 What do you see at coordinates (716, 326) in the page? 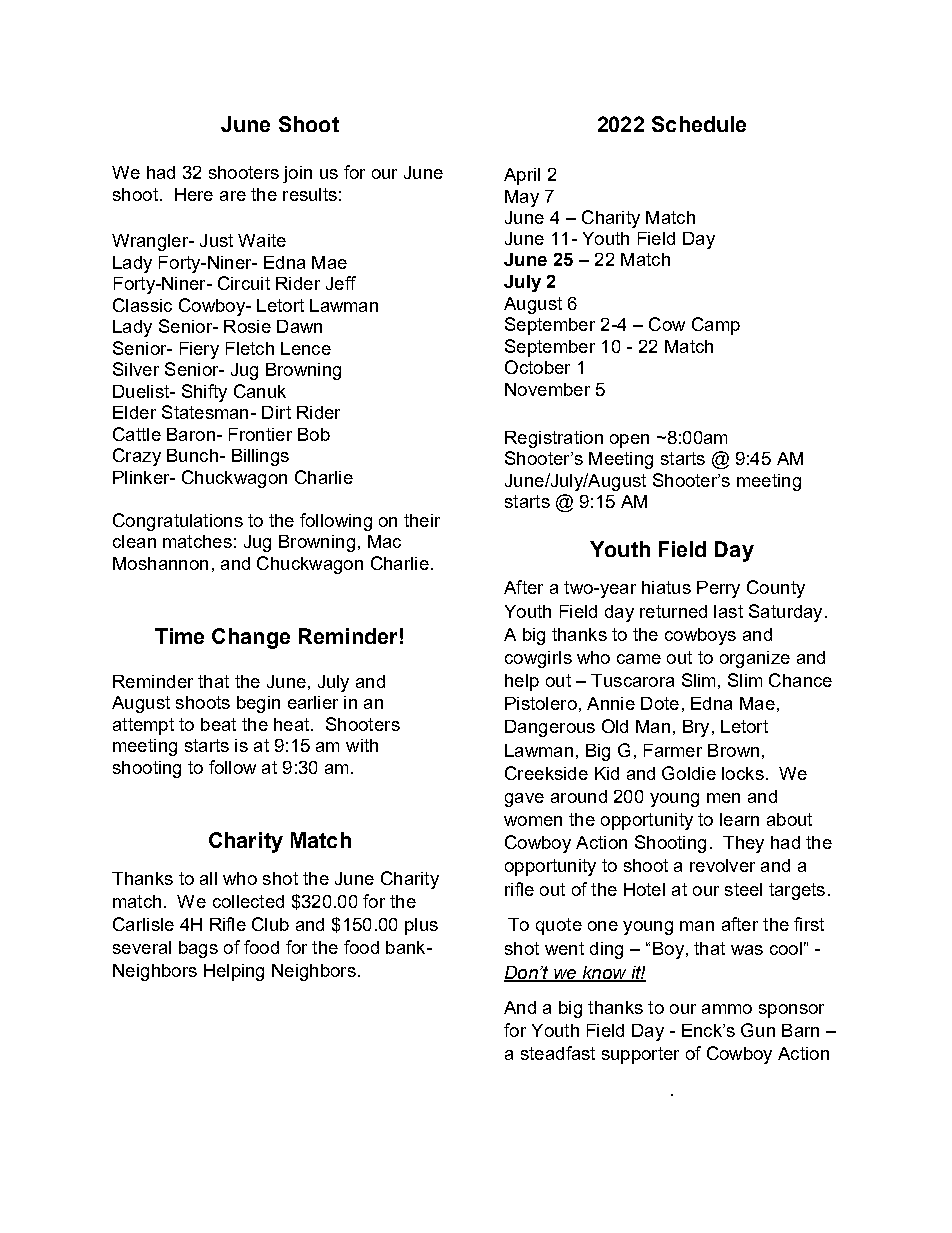
I see `Camp` at bounding box center [716, 326].
